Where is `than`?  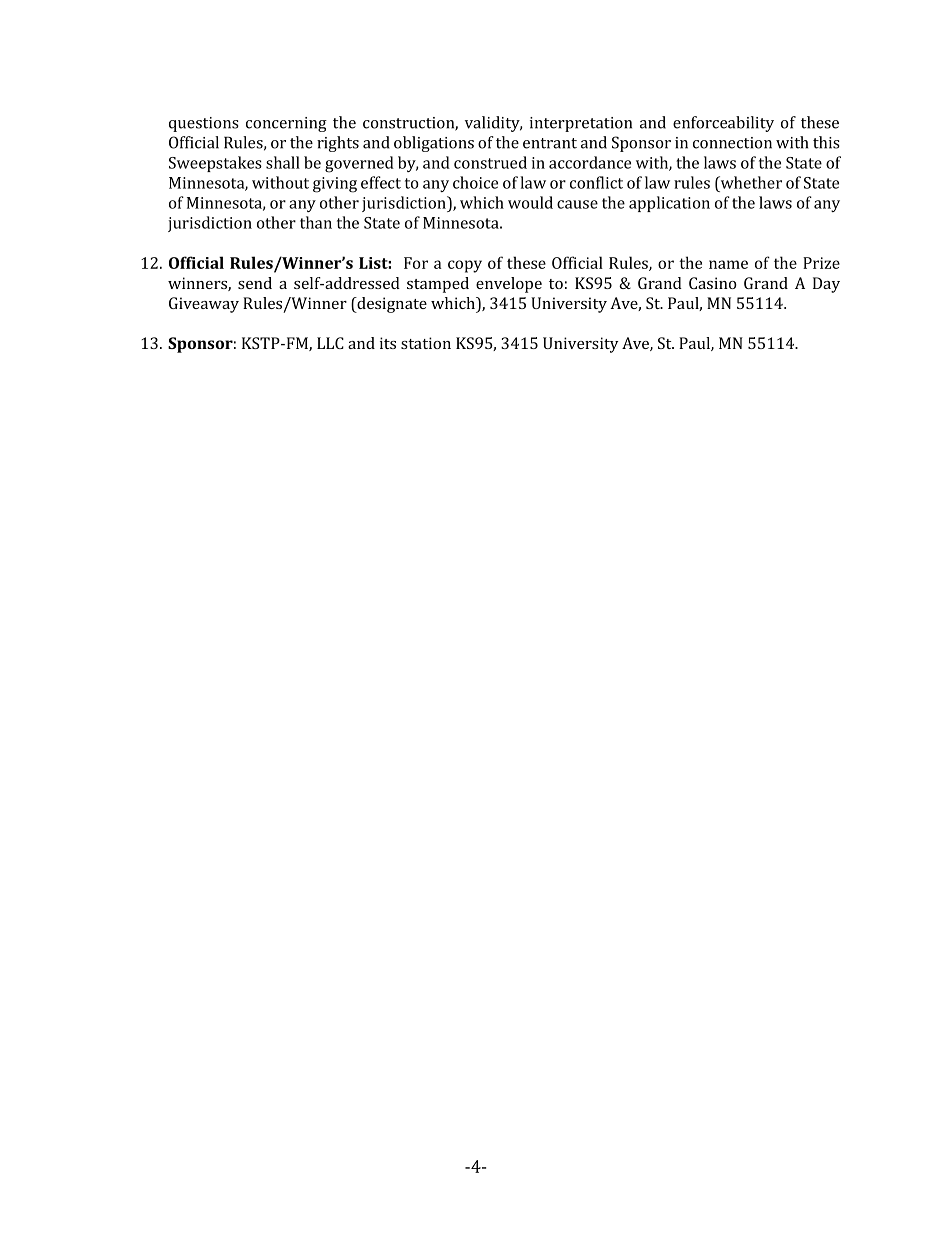
than is located at coordinates (316, 222).
